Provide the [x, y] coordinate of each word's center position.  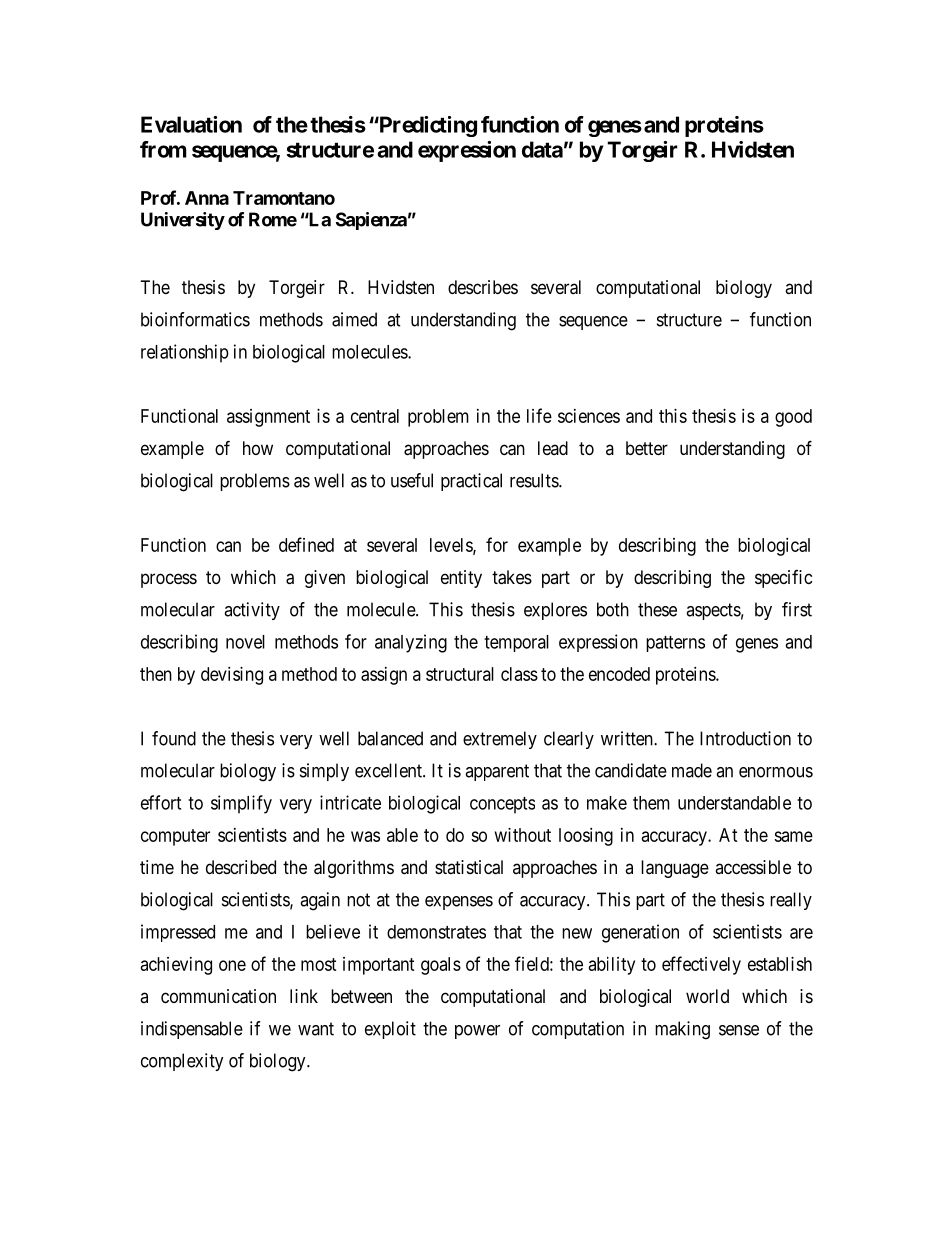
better [647, 448]
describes [483, 287]
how [258, 448]
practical [471, 482]
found [174, 738]
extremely [500, 740]
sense [739, 1030]
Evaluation [191, 124]
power [477, 1032]
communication [218, 996]
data [542, 149]
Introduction [745, 738]
